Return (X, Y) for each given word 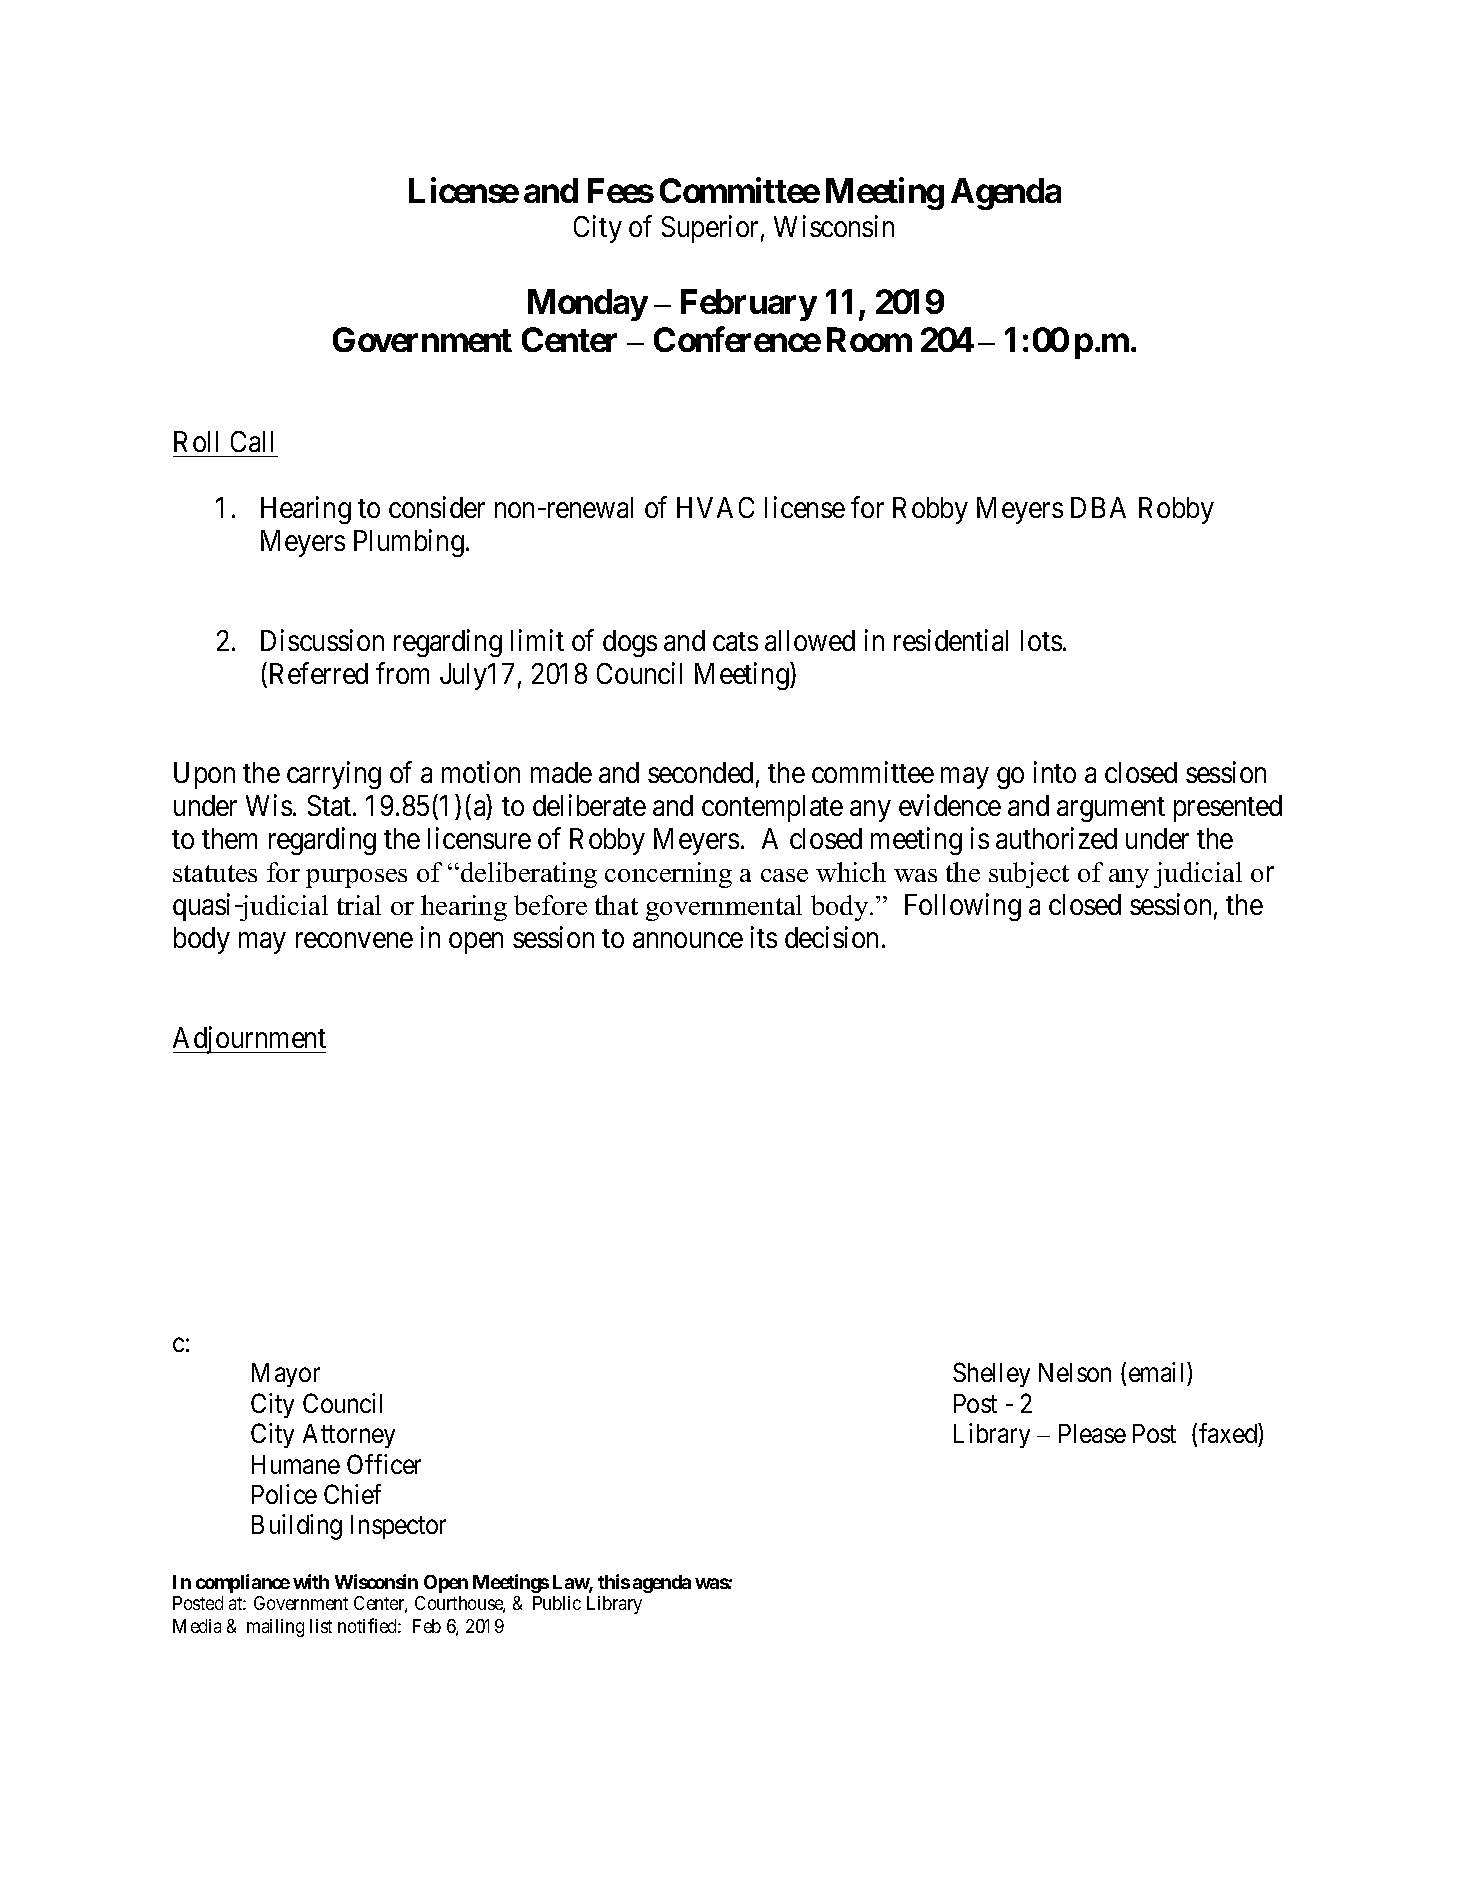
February (749, 305)
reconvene (354, 940)
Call (252, 441)
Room (869, 339)
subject (1029, 875)
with (311, 1581)
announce (688, 940)
